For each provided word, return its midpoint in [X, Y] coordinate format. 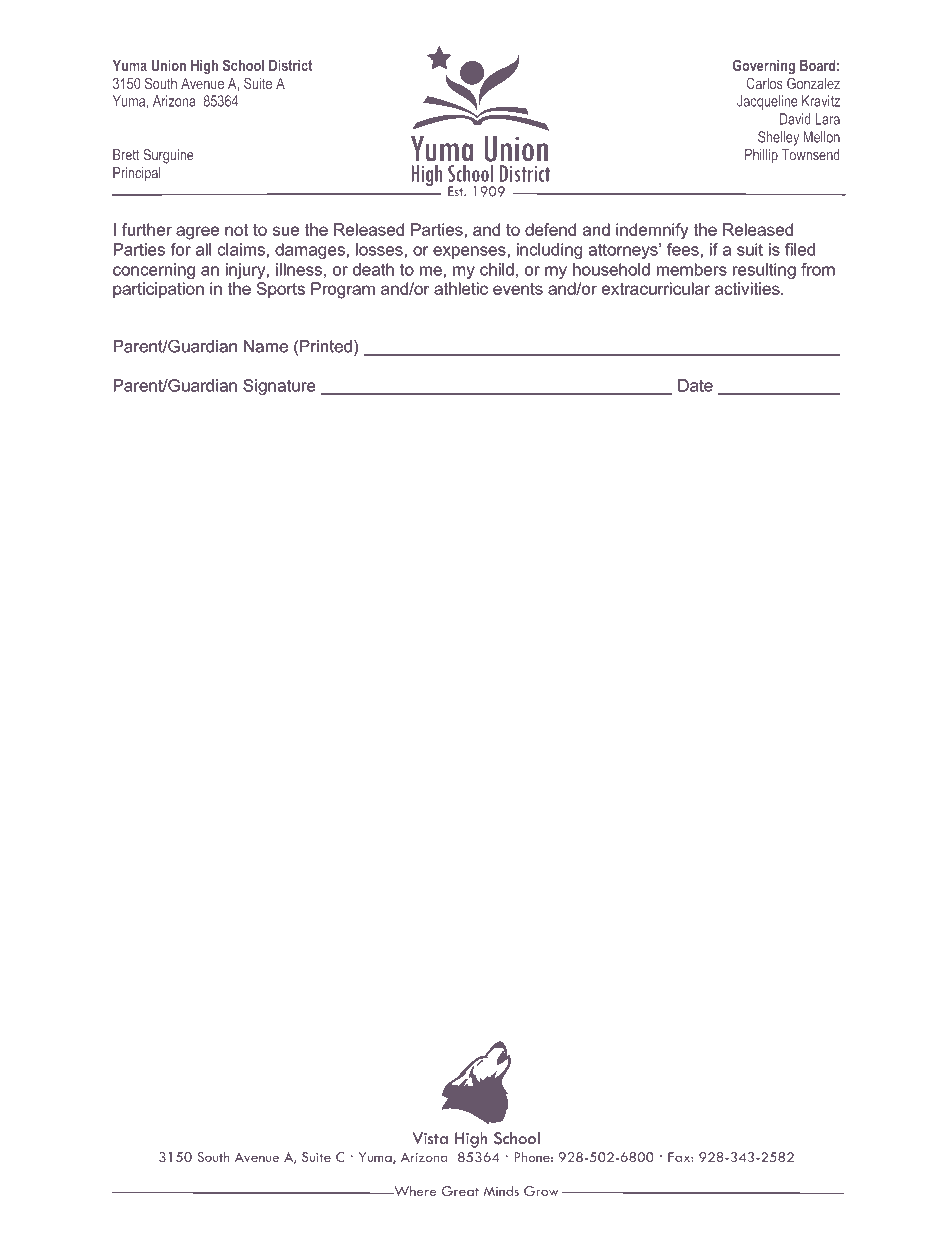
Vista [430, 1138]
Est [457, 191]
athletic [461, 288]
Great [460, 1191]
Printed [326, 346]
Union [168, 65]
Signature [279, 387]
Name [266, 346]
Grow [541, 1191]
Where [414, 1191]
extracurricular [656, 288]
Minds [501, 1191]
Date [695, 385]
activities [748, 288]
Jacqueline [767, 102]
